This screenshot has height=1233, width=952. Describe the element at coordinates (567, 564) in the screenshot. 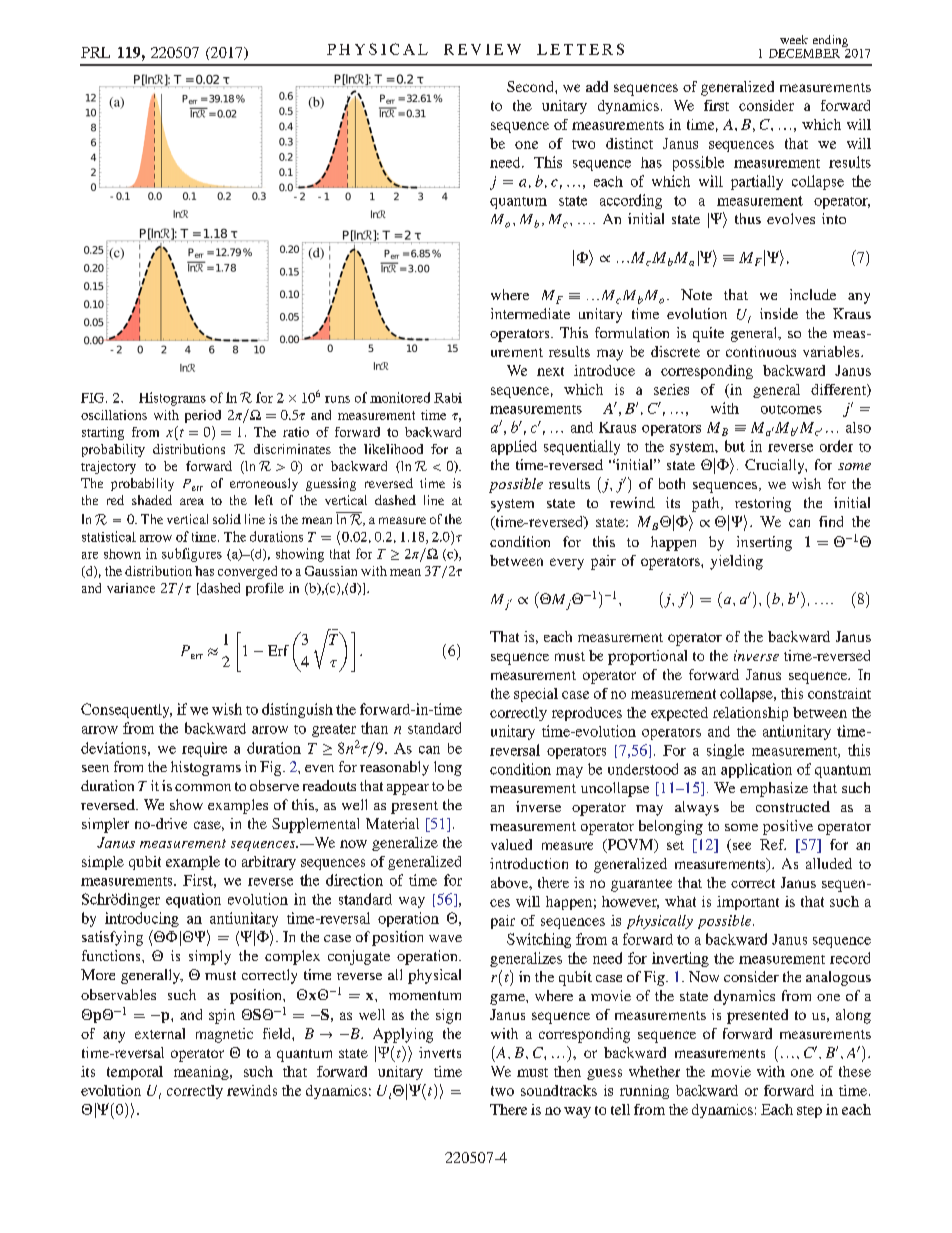

I see `every` at that location.
